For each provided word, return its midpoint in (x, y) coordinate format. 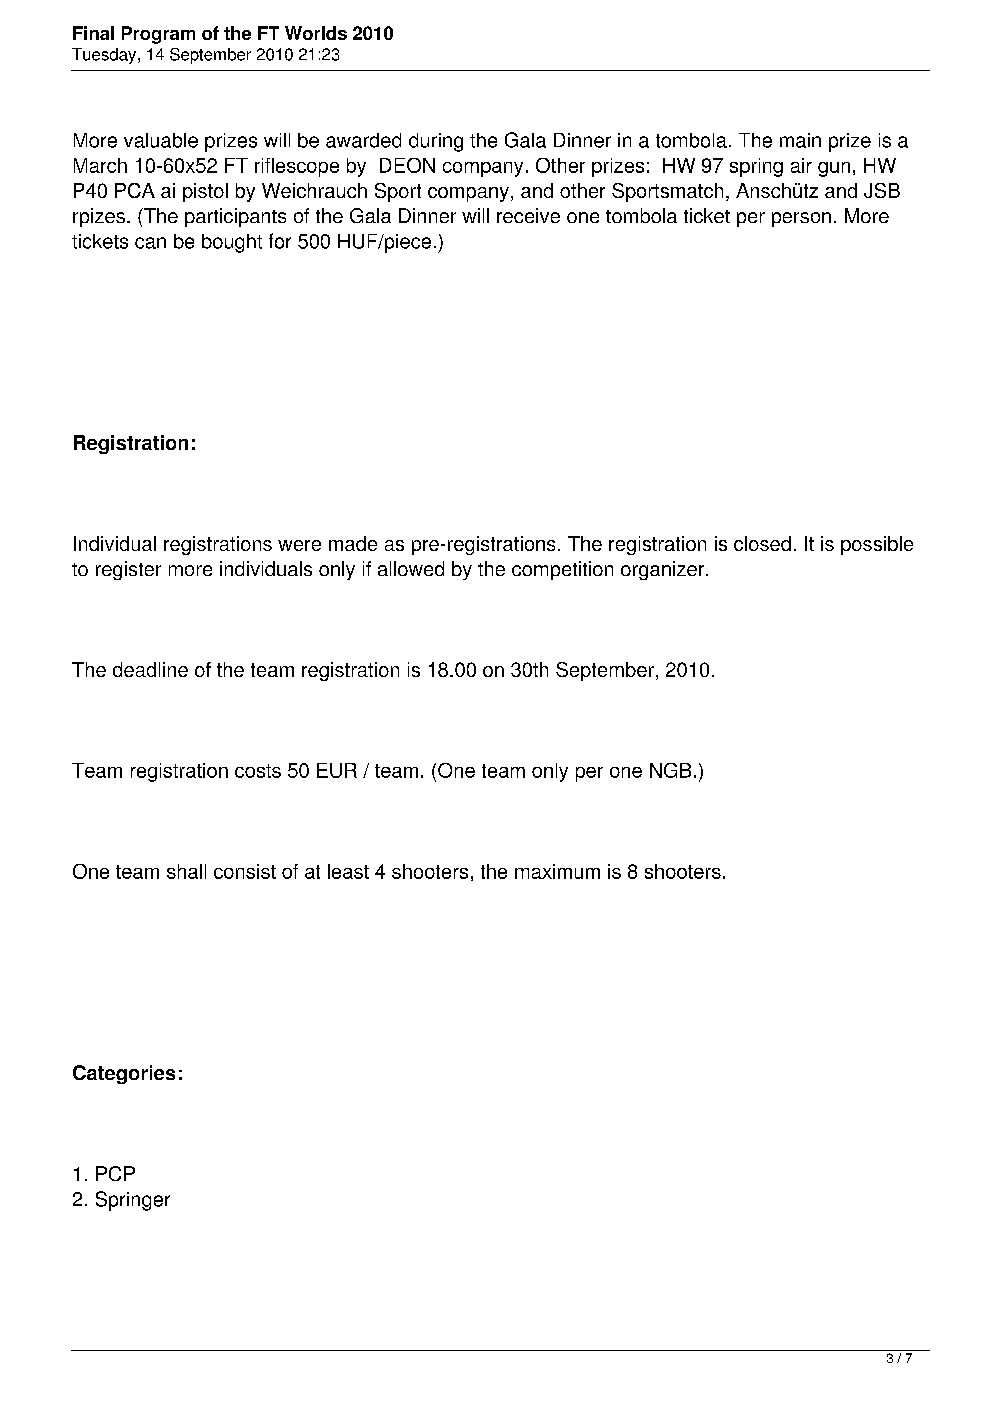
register (128, 570)
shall (186, 871)
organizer (664, 570)
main (800, 140)
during (436, 142)
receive (528, 215)
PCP (115, 1173)
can (150, 243)
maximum (557, 871)
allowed (411, 568)
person (801, 219)
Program (158, 35)
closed (762, 543)
